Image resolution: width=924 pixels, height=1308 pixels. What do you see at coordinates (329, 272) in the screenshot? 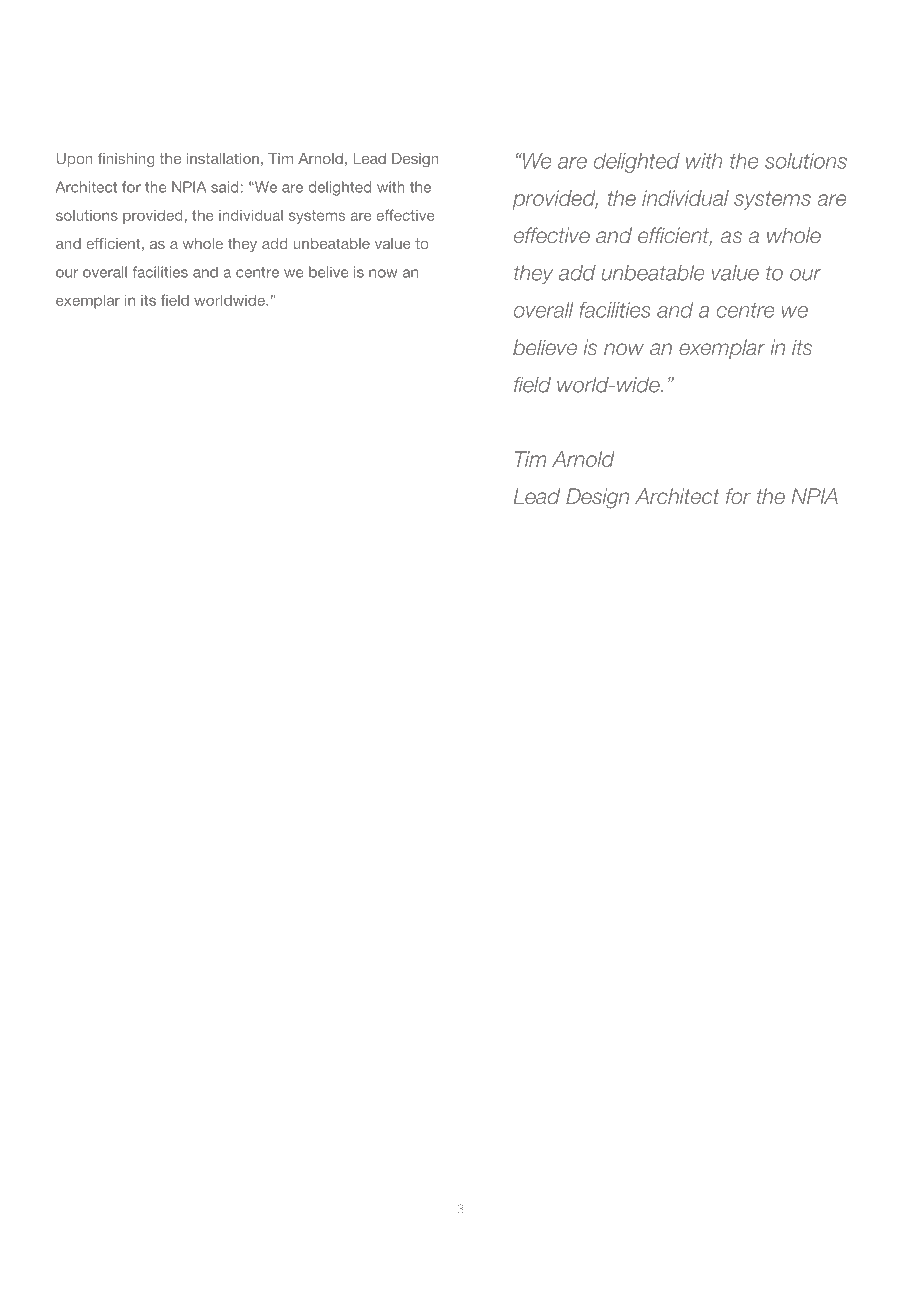
I see `belive` at bounding box center [329, 272].
